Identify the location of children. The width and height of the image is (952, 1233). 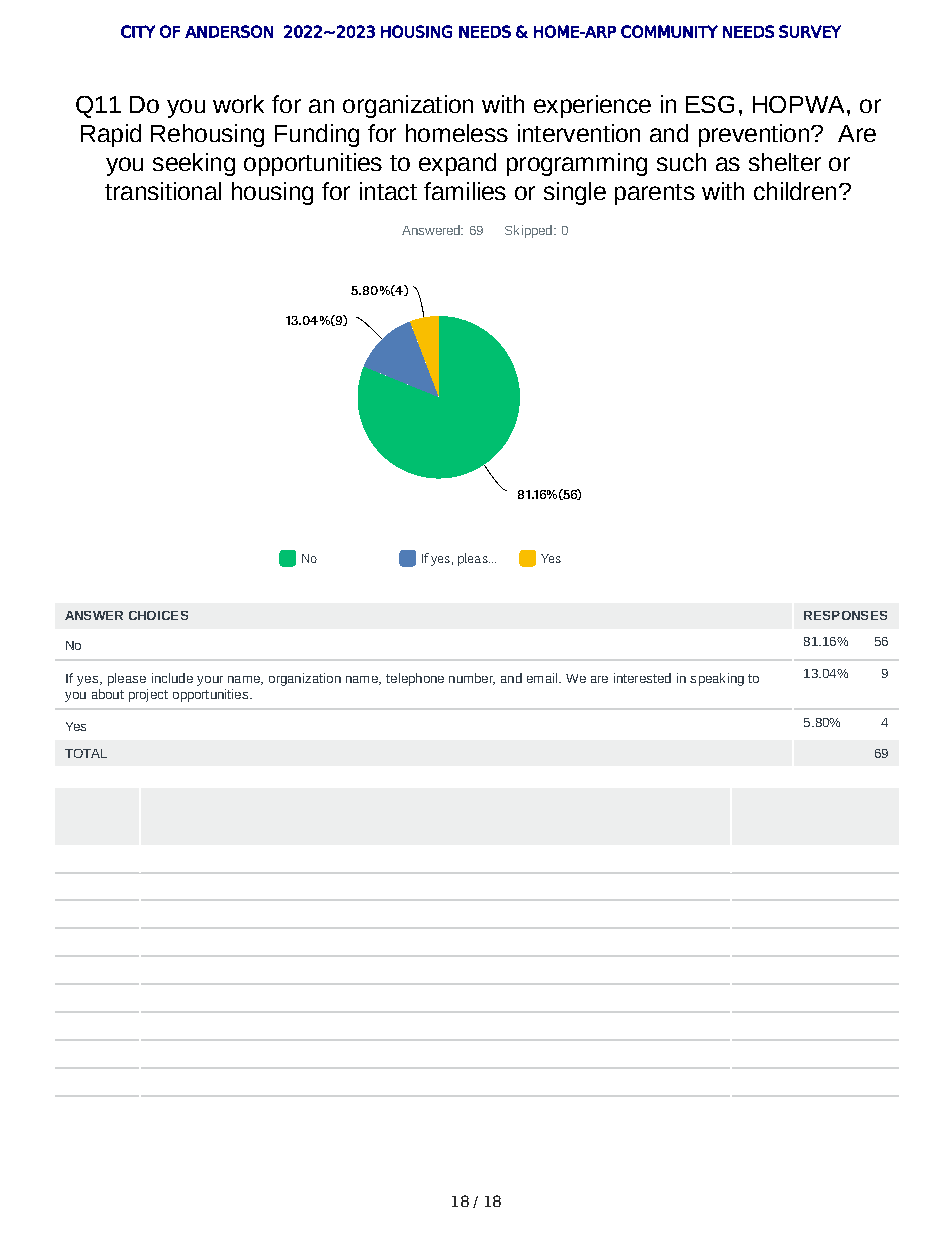
(795, 191).
